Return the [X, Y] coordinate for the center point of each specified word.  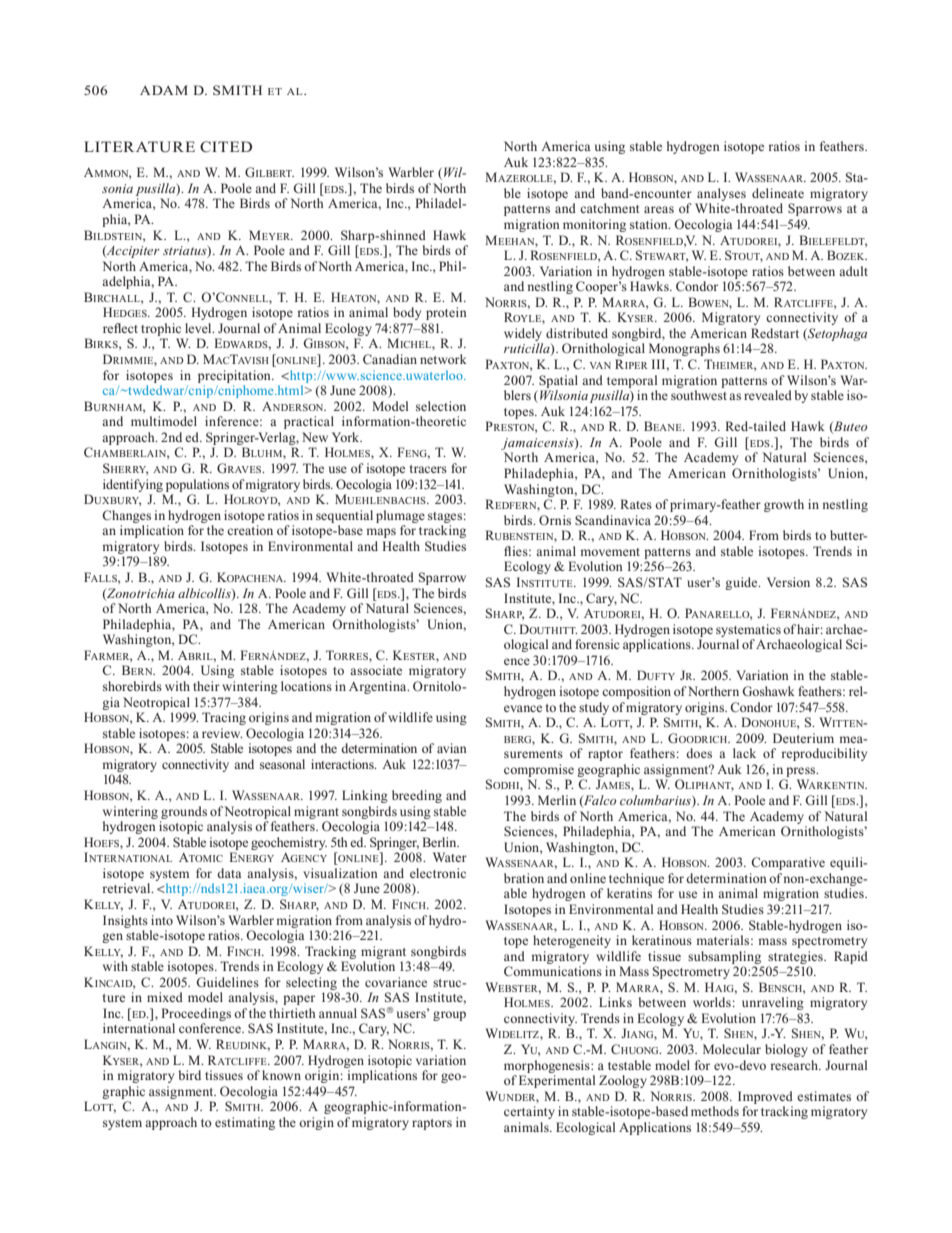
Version [788, 582]
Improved [765, 1097]
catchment [609, 208]
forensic [597, 644]
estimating [245, 1123]
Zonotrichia [140, 594]
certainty [529, 1112]
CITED [226, 146]
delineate [778, 193]
